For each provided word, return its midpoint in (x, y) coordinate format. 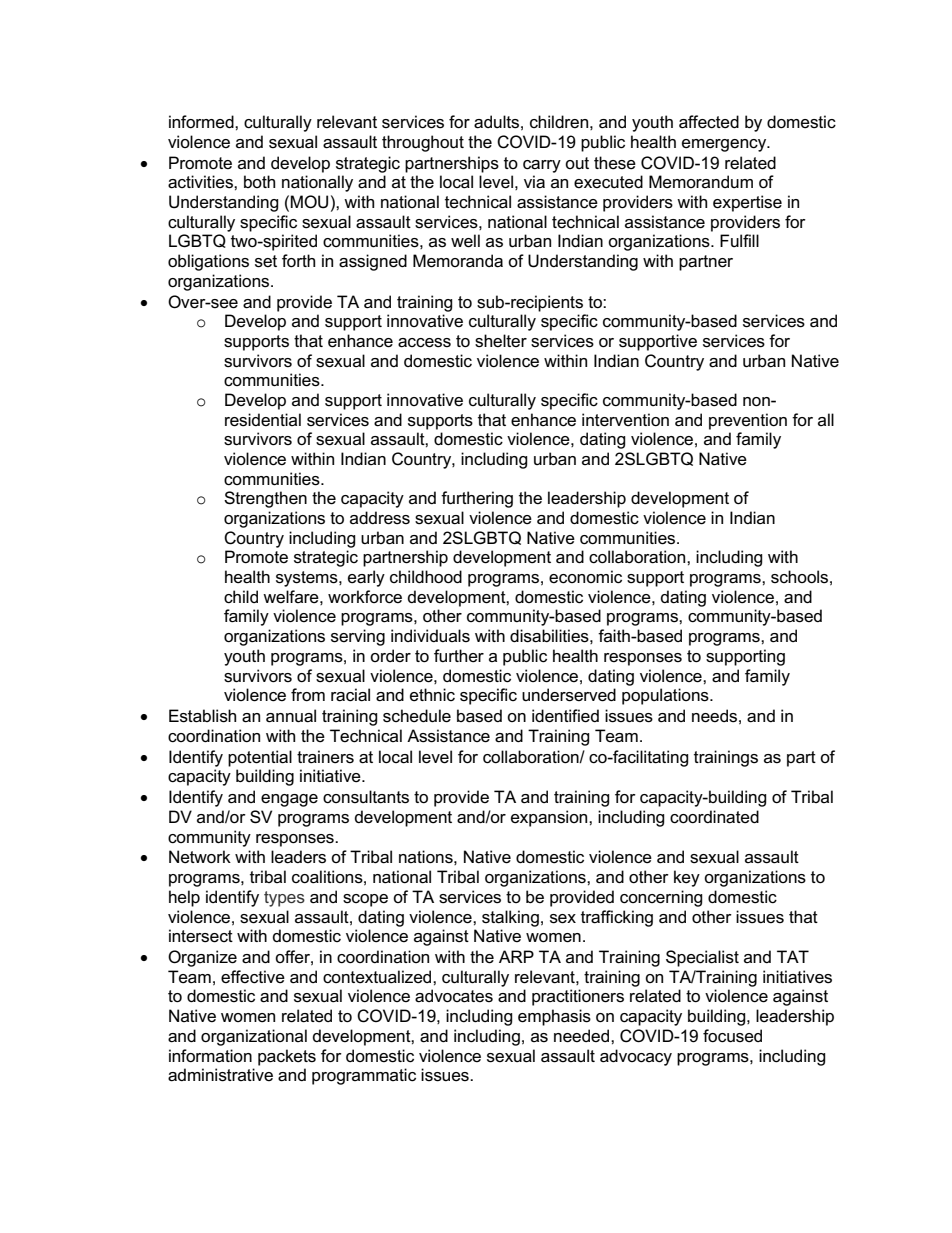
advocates (454, 996)
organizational (254, 1037)
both (259, 181)
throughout (423, 143)
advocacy (636, 1057)
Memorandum (701, 182)
